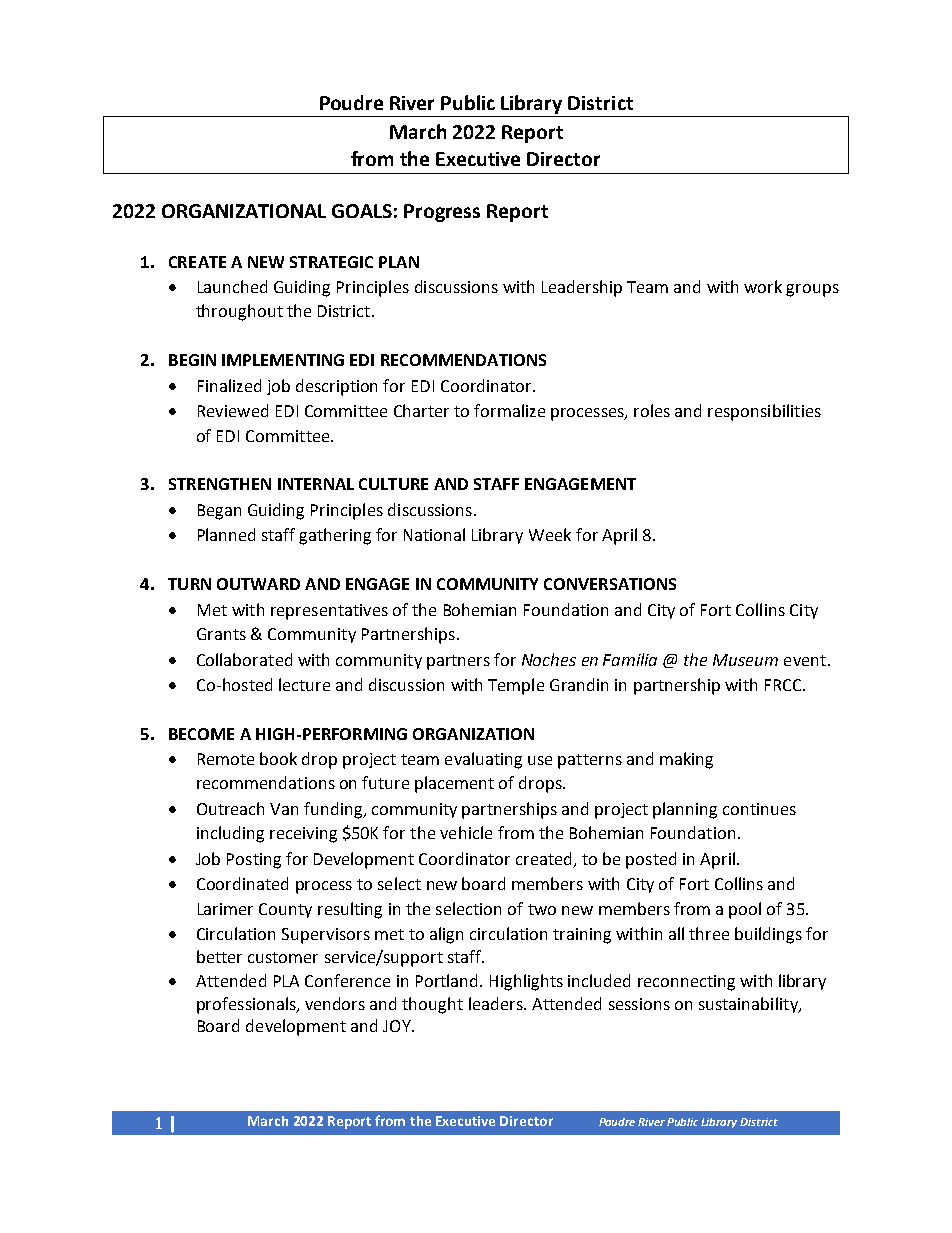  Describe the element at coordinates (446, 980) in the screenshot. I see `Portland` at that location.
